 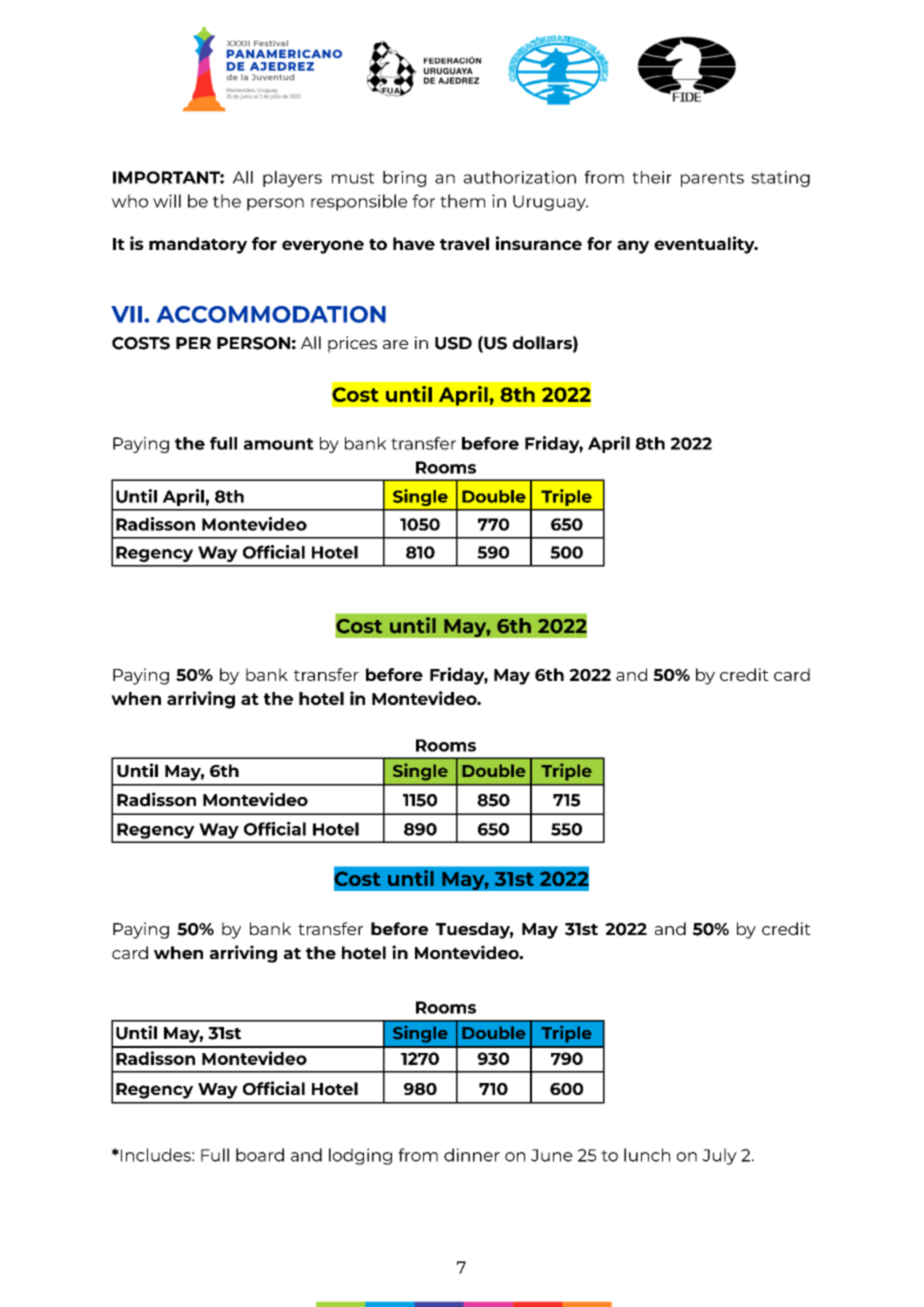 I want to click on them, so click(x=462, y=201).
